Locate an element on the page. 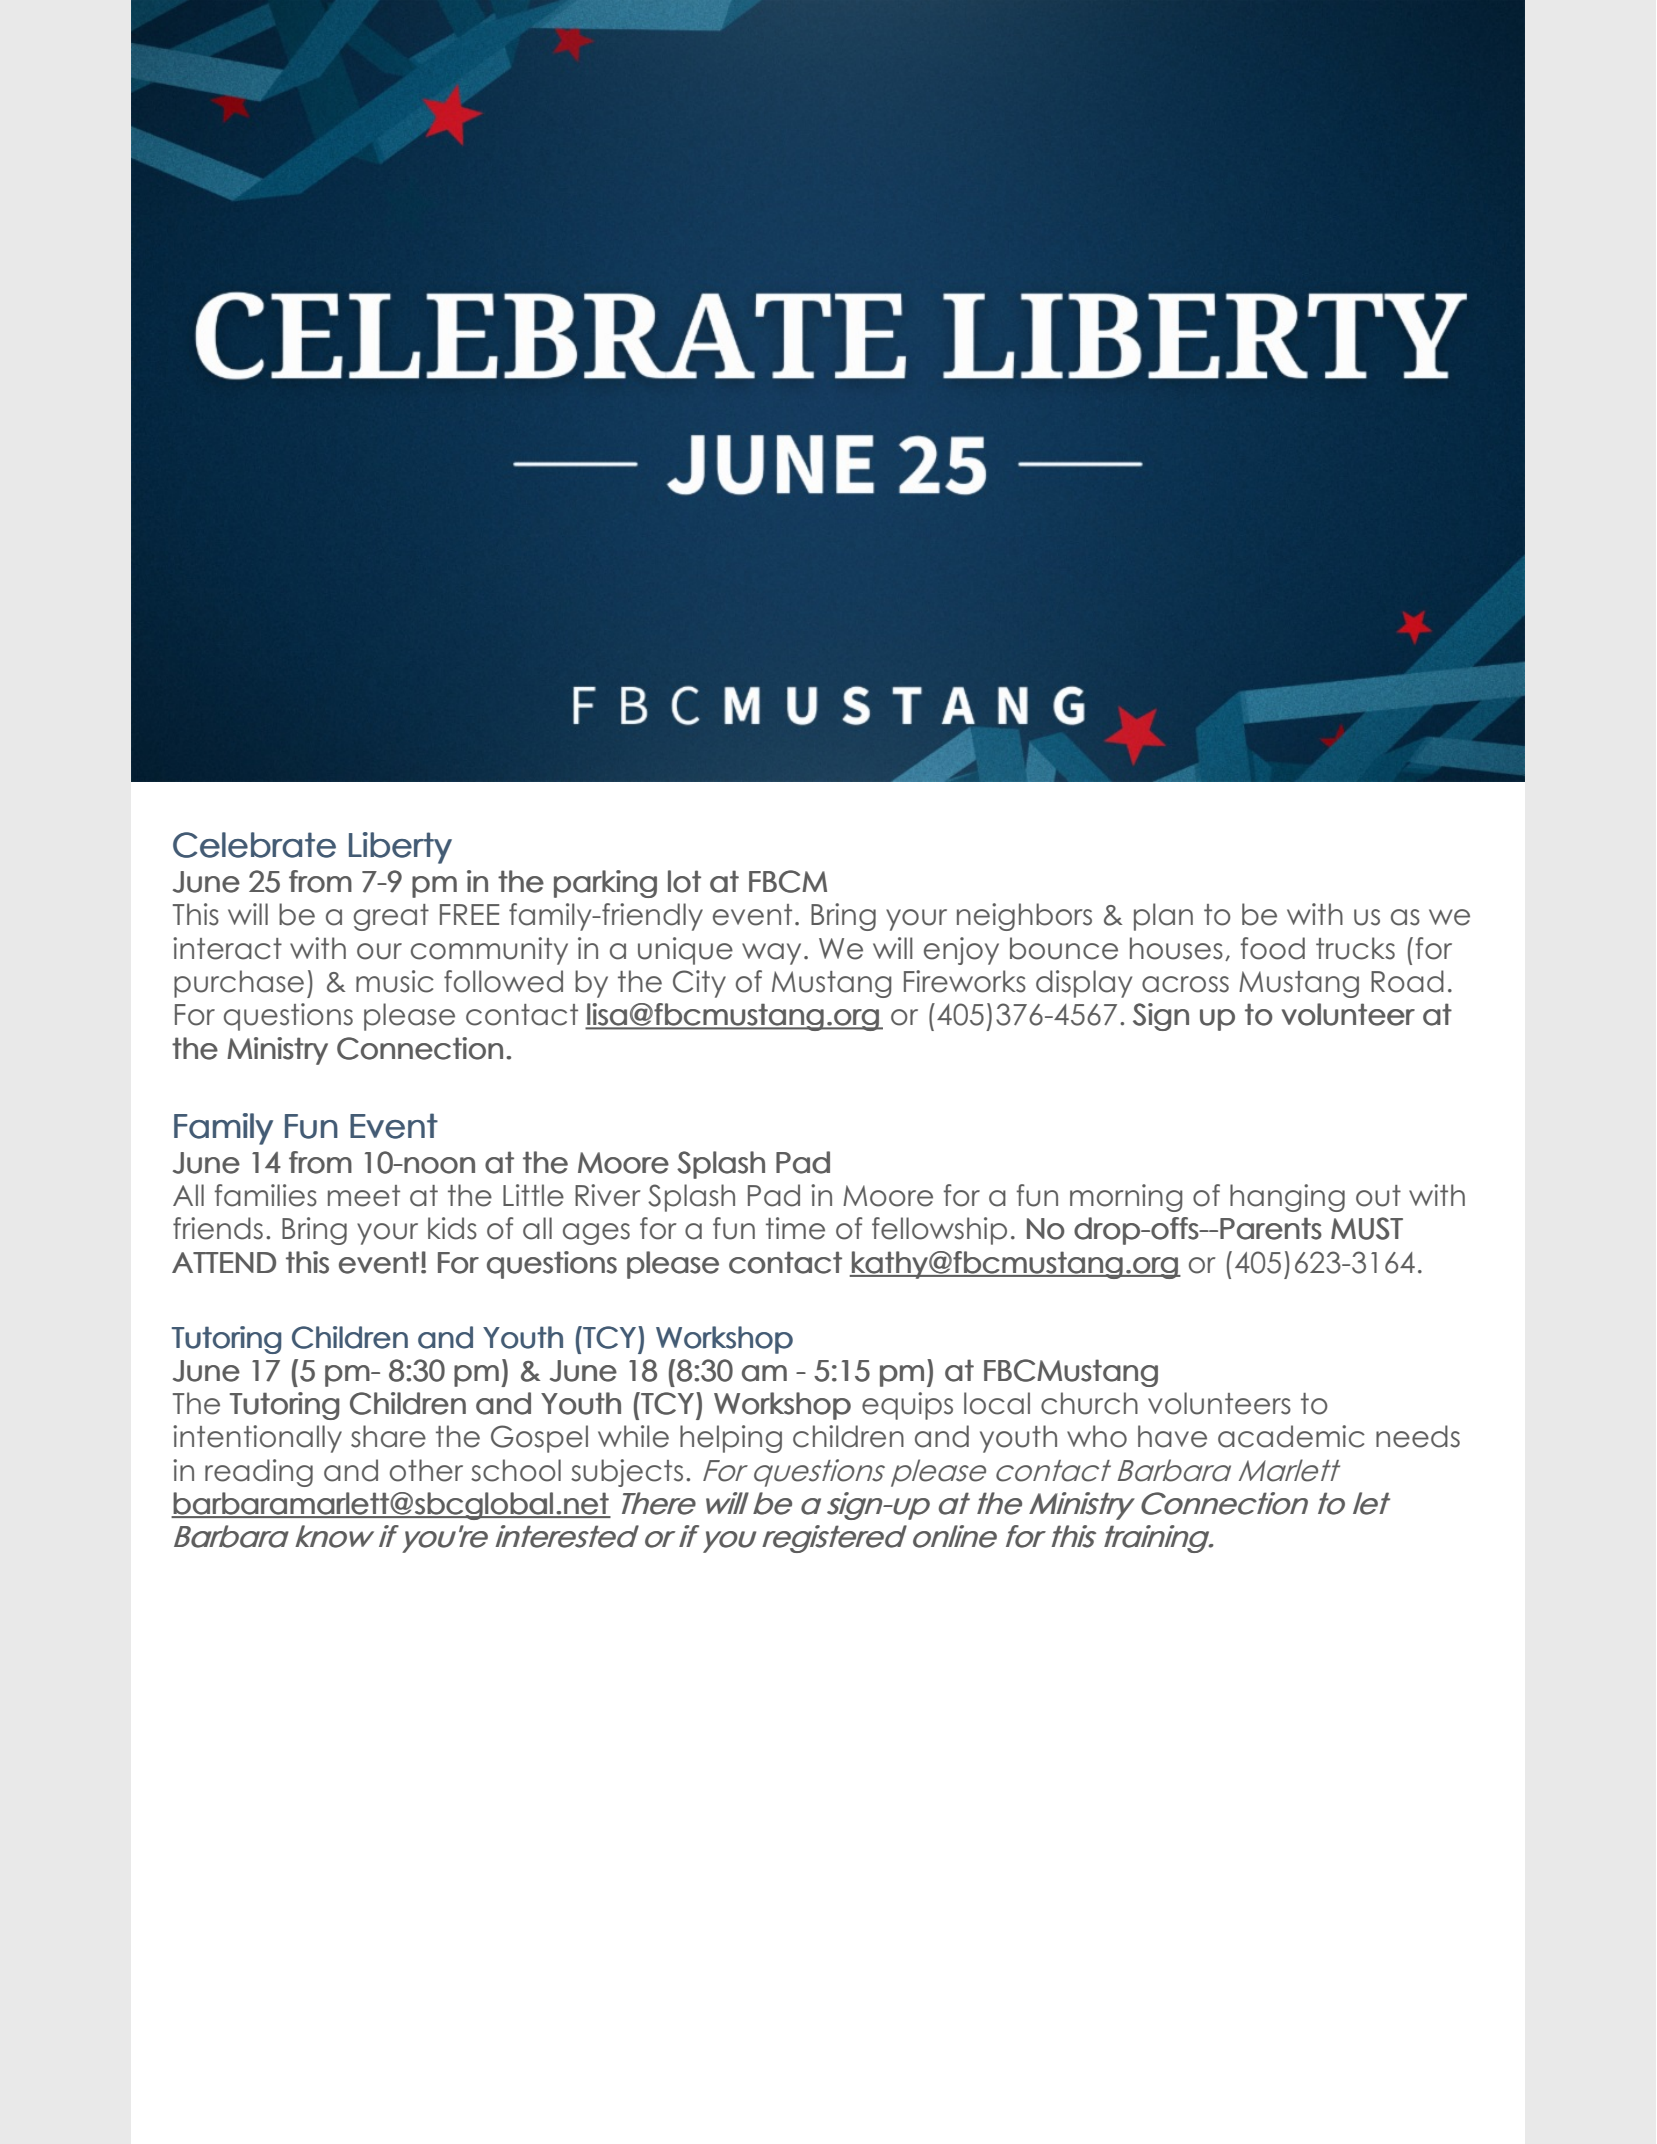 Image resolution: width=1657 pixels, height=2144 pixels. hanging is located at coordinates (1287, 1198).
